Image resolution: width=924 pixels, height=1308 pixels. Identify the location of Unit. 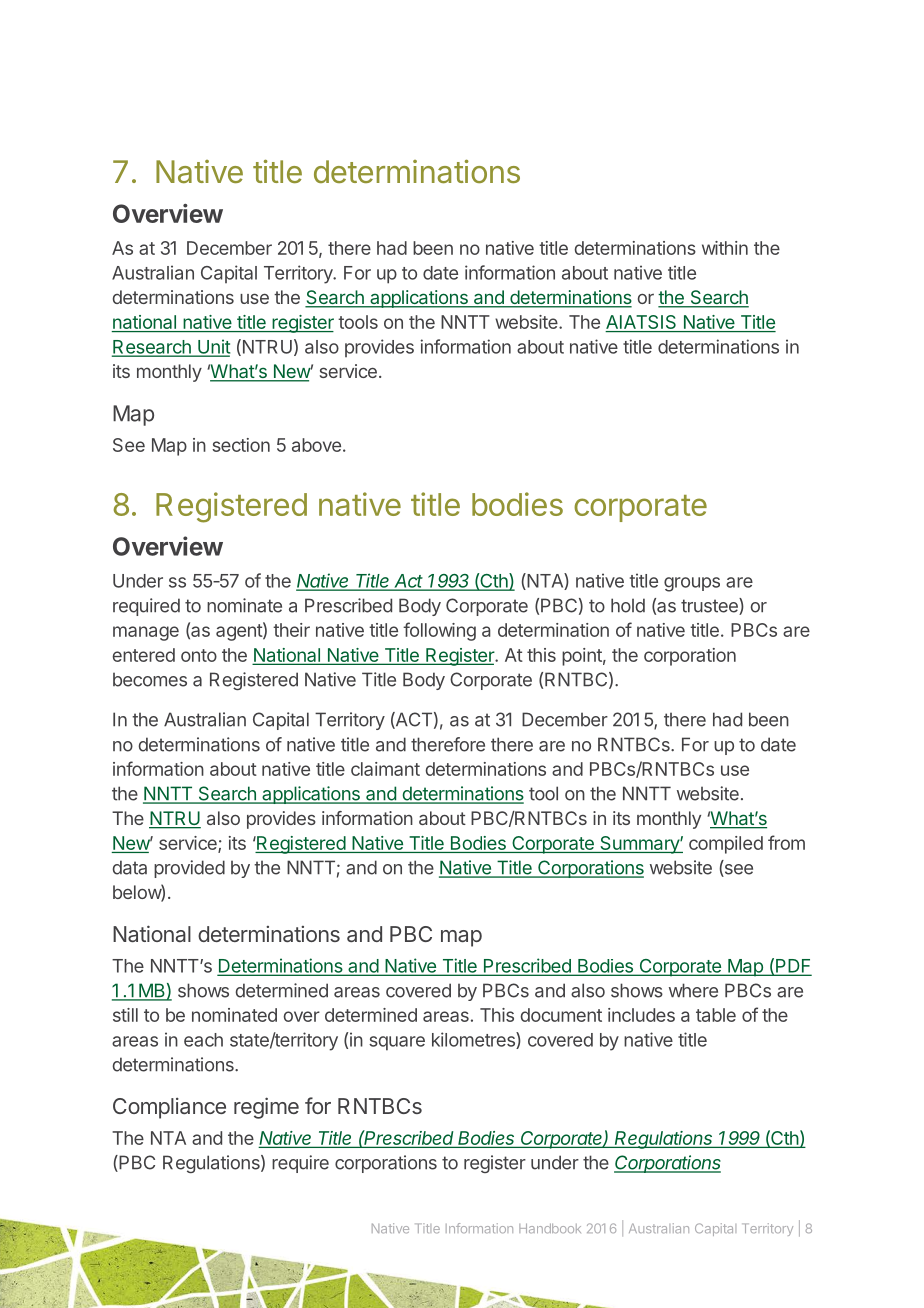
(213, 347).
